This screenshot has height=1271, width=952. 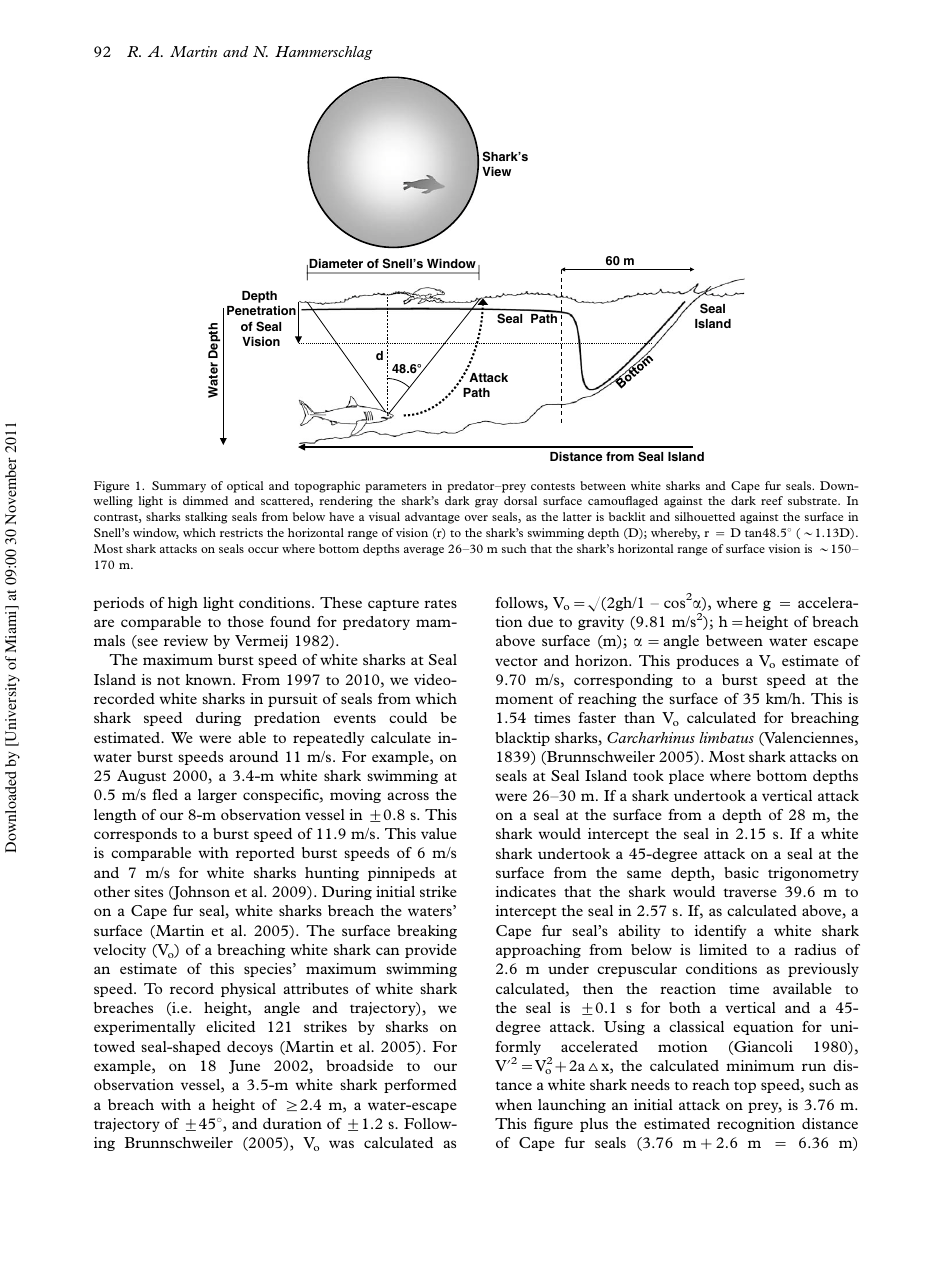 I want to click on could, so click(x=408, y=717).
